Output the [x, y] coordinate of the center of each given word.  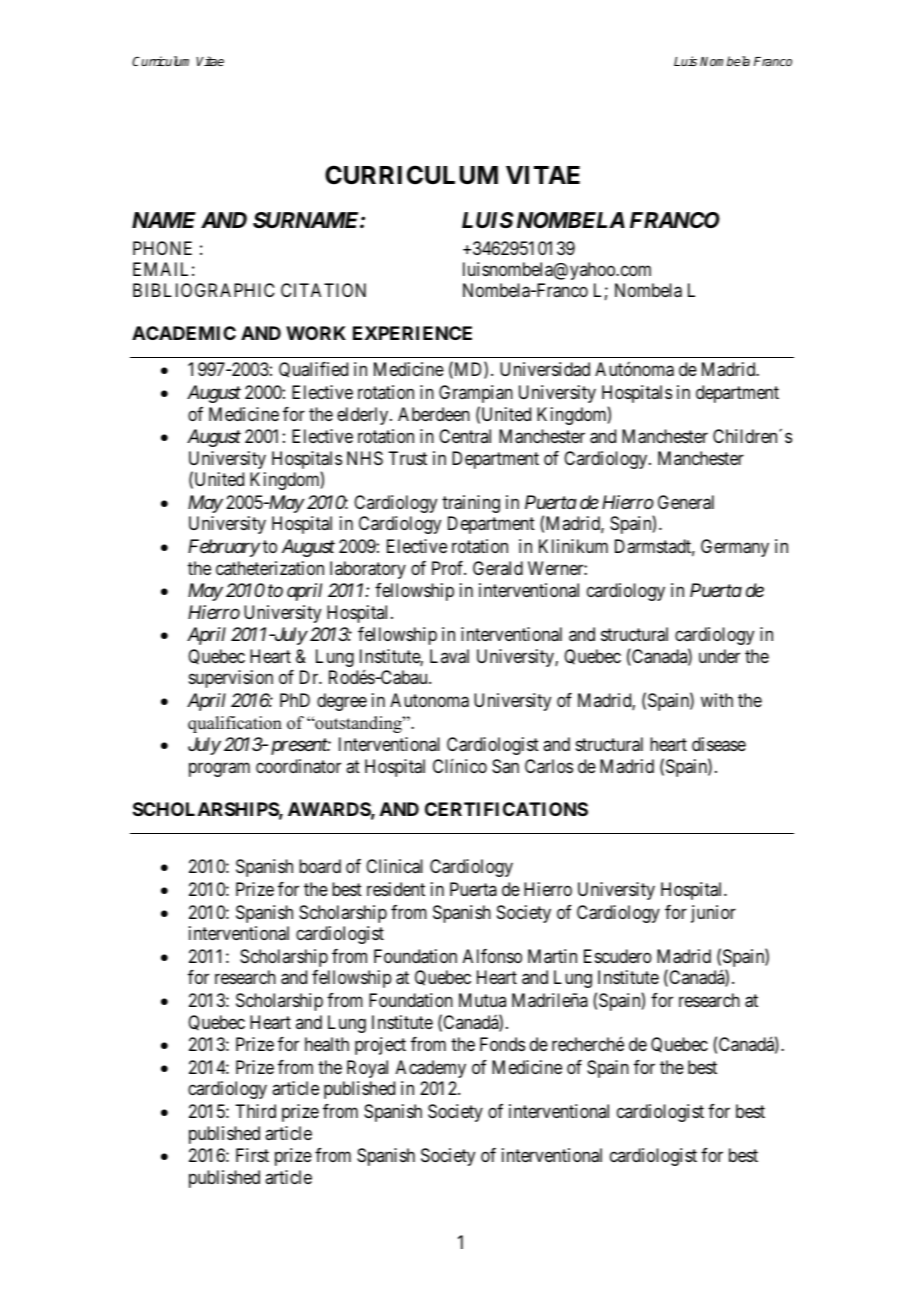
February [224, 548]
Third [255, 1111]
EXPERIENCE [412, 333]
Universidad [545, 369]
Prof [449, 568]
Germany [735, 548]
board [320, 866]
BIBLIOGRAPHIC [204, 290]
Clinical [394, 866]
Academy [431, 1069]
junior [713, 914]
